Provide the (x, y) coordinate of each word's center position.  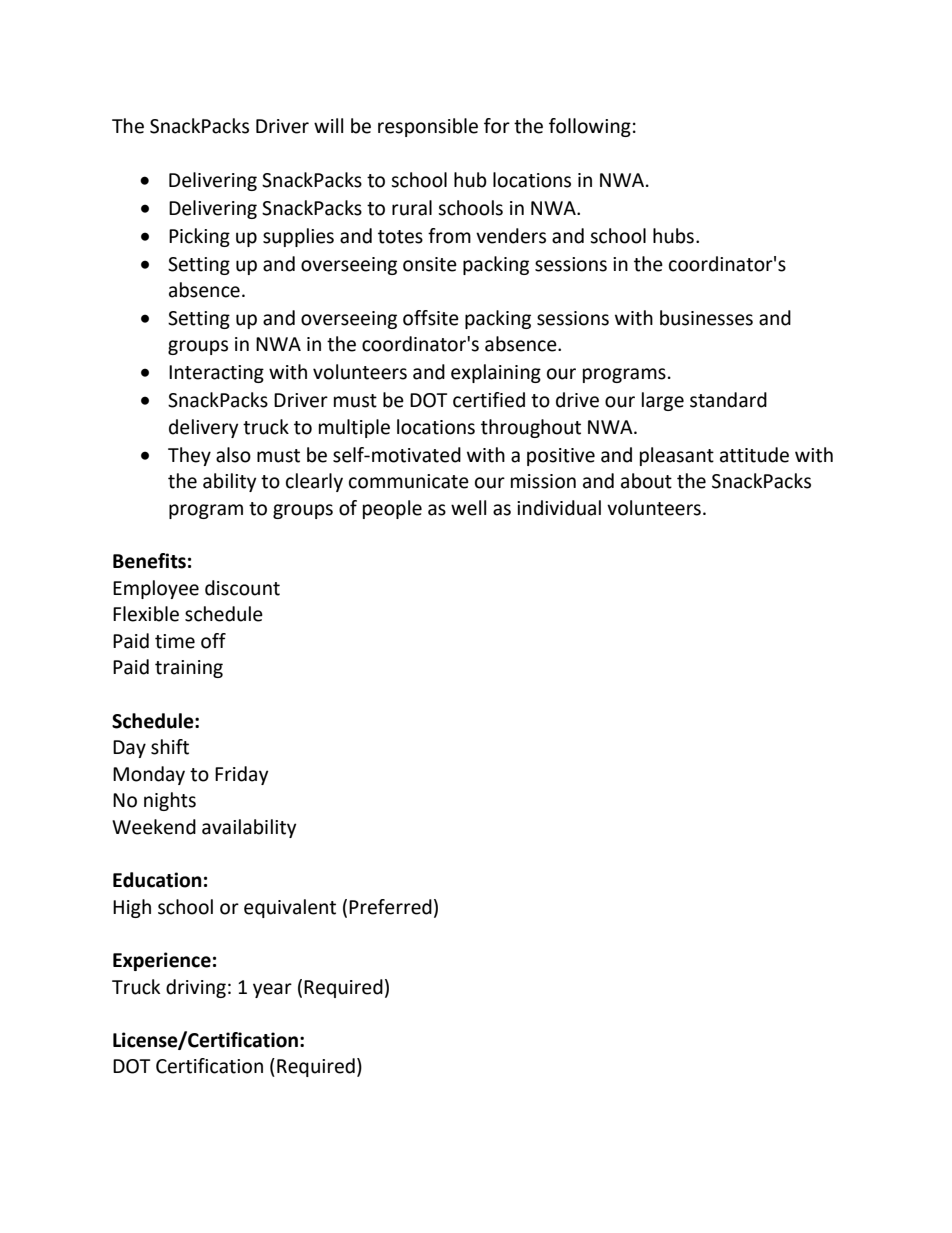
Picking (199, 237)
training (189, 669)
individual (559, 508)
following (590, 127)
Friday (242, 775)
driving (196, 988)
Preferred (390, 907)
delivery (204, 428)
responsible (428, 127)
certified (489, 400)
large (663, 401)
